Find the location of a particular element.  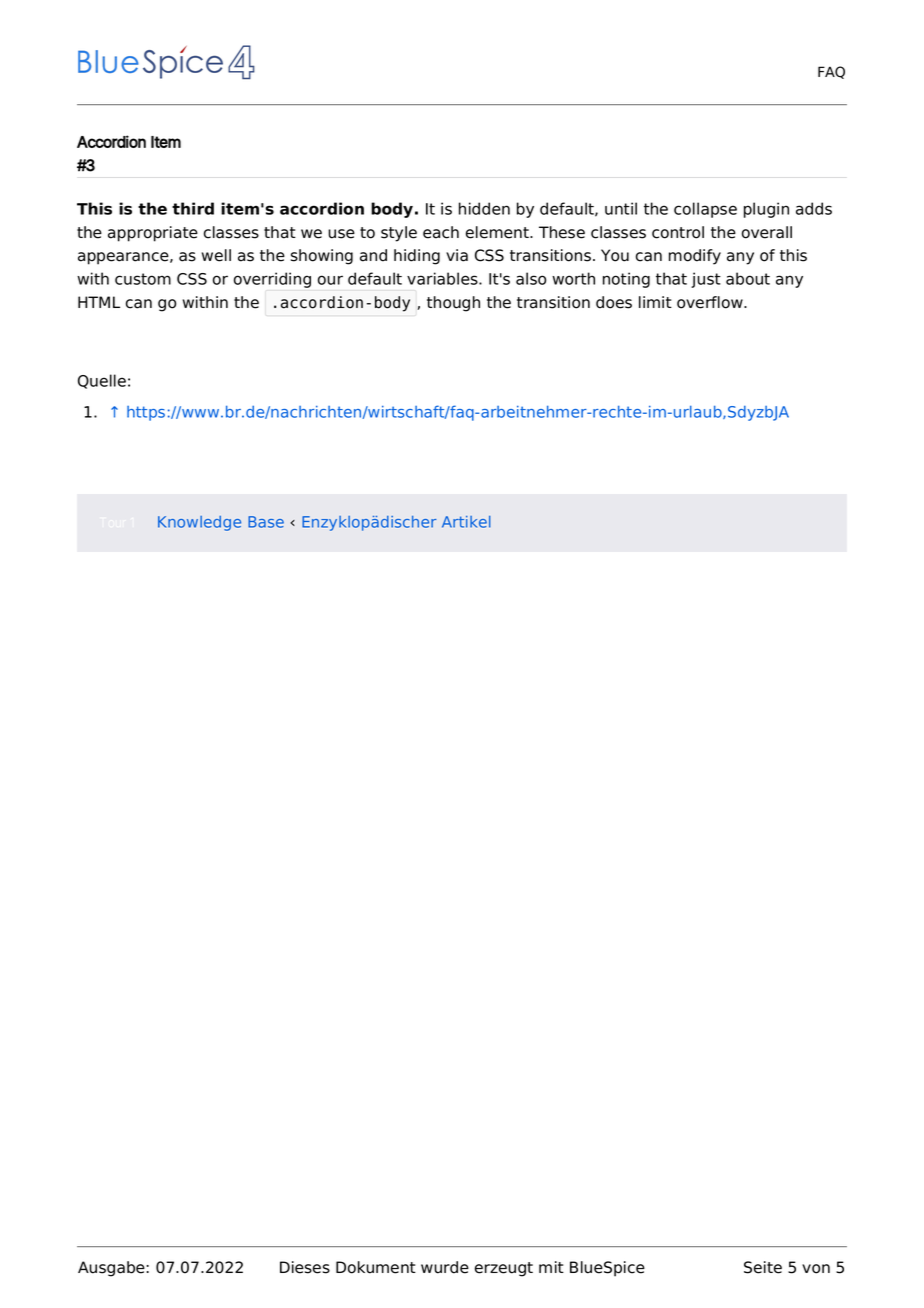

von is located at coordinates (816, 1269).
